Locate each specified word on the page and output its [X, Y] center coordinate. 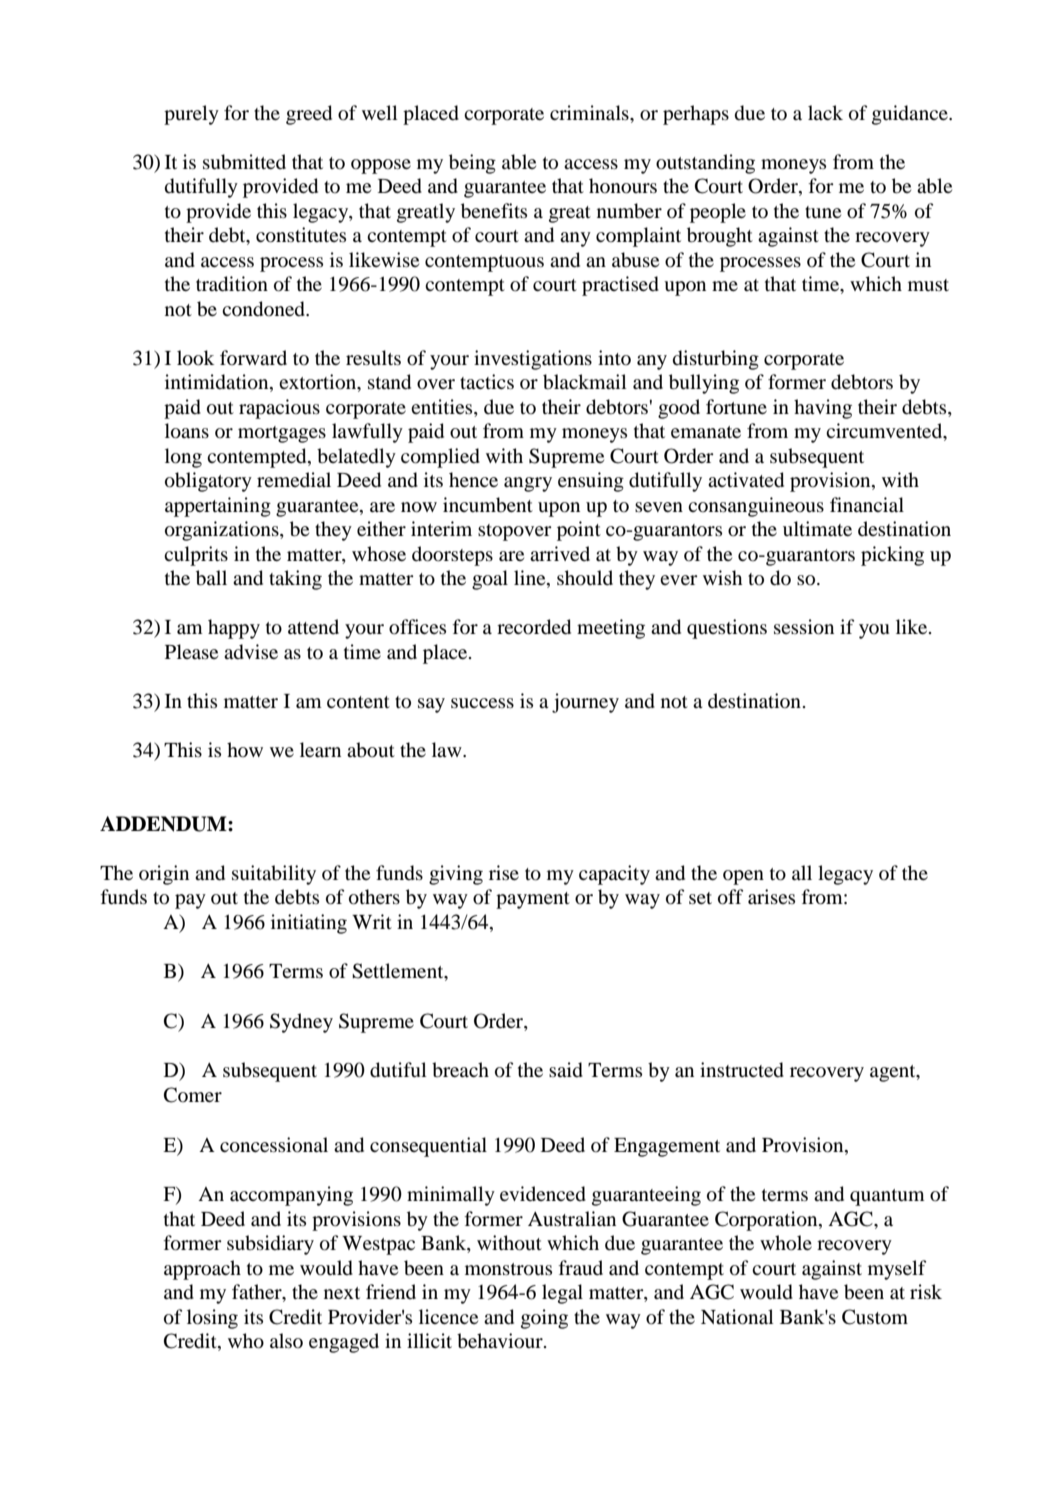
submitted [244, 162]
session [804, 627]
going [544, 1319]
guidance [911, 115]
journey [585, 703]
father [258, 1293]
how [245, 749]
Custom [875, 1317]
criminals [590, 112]
